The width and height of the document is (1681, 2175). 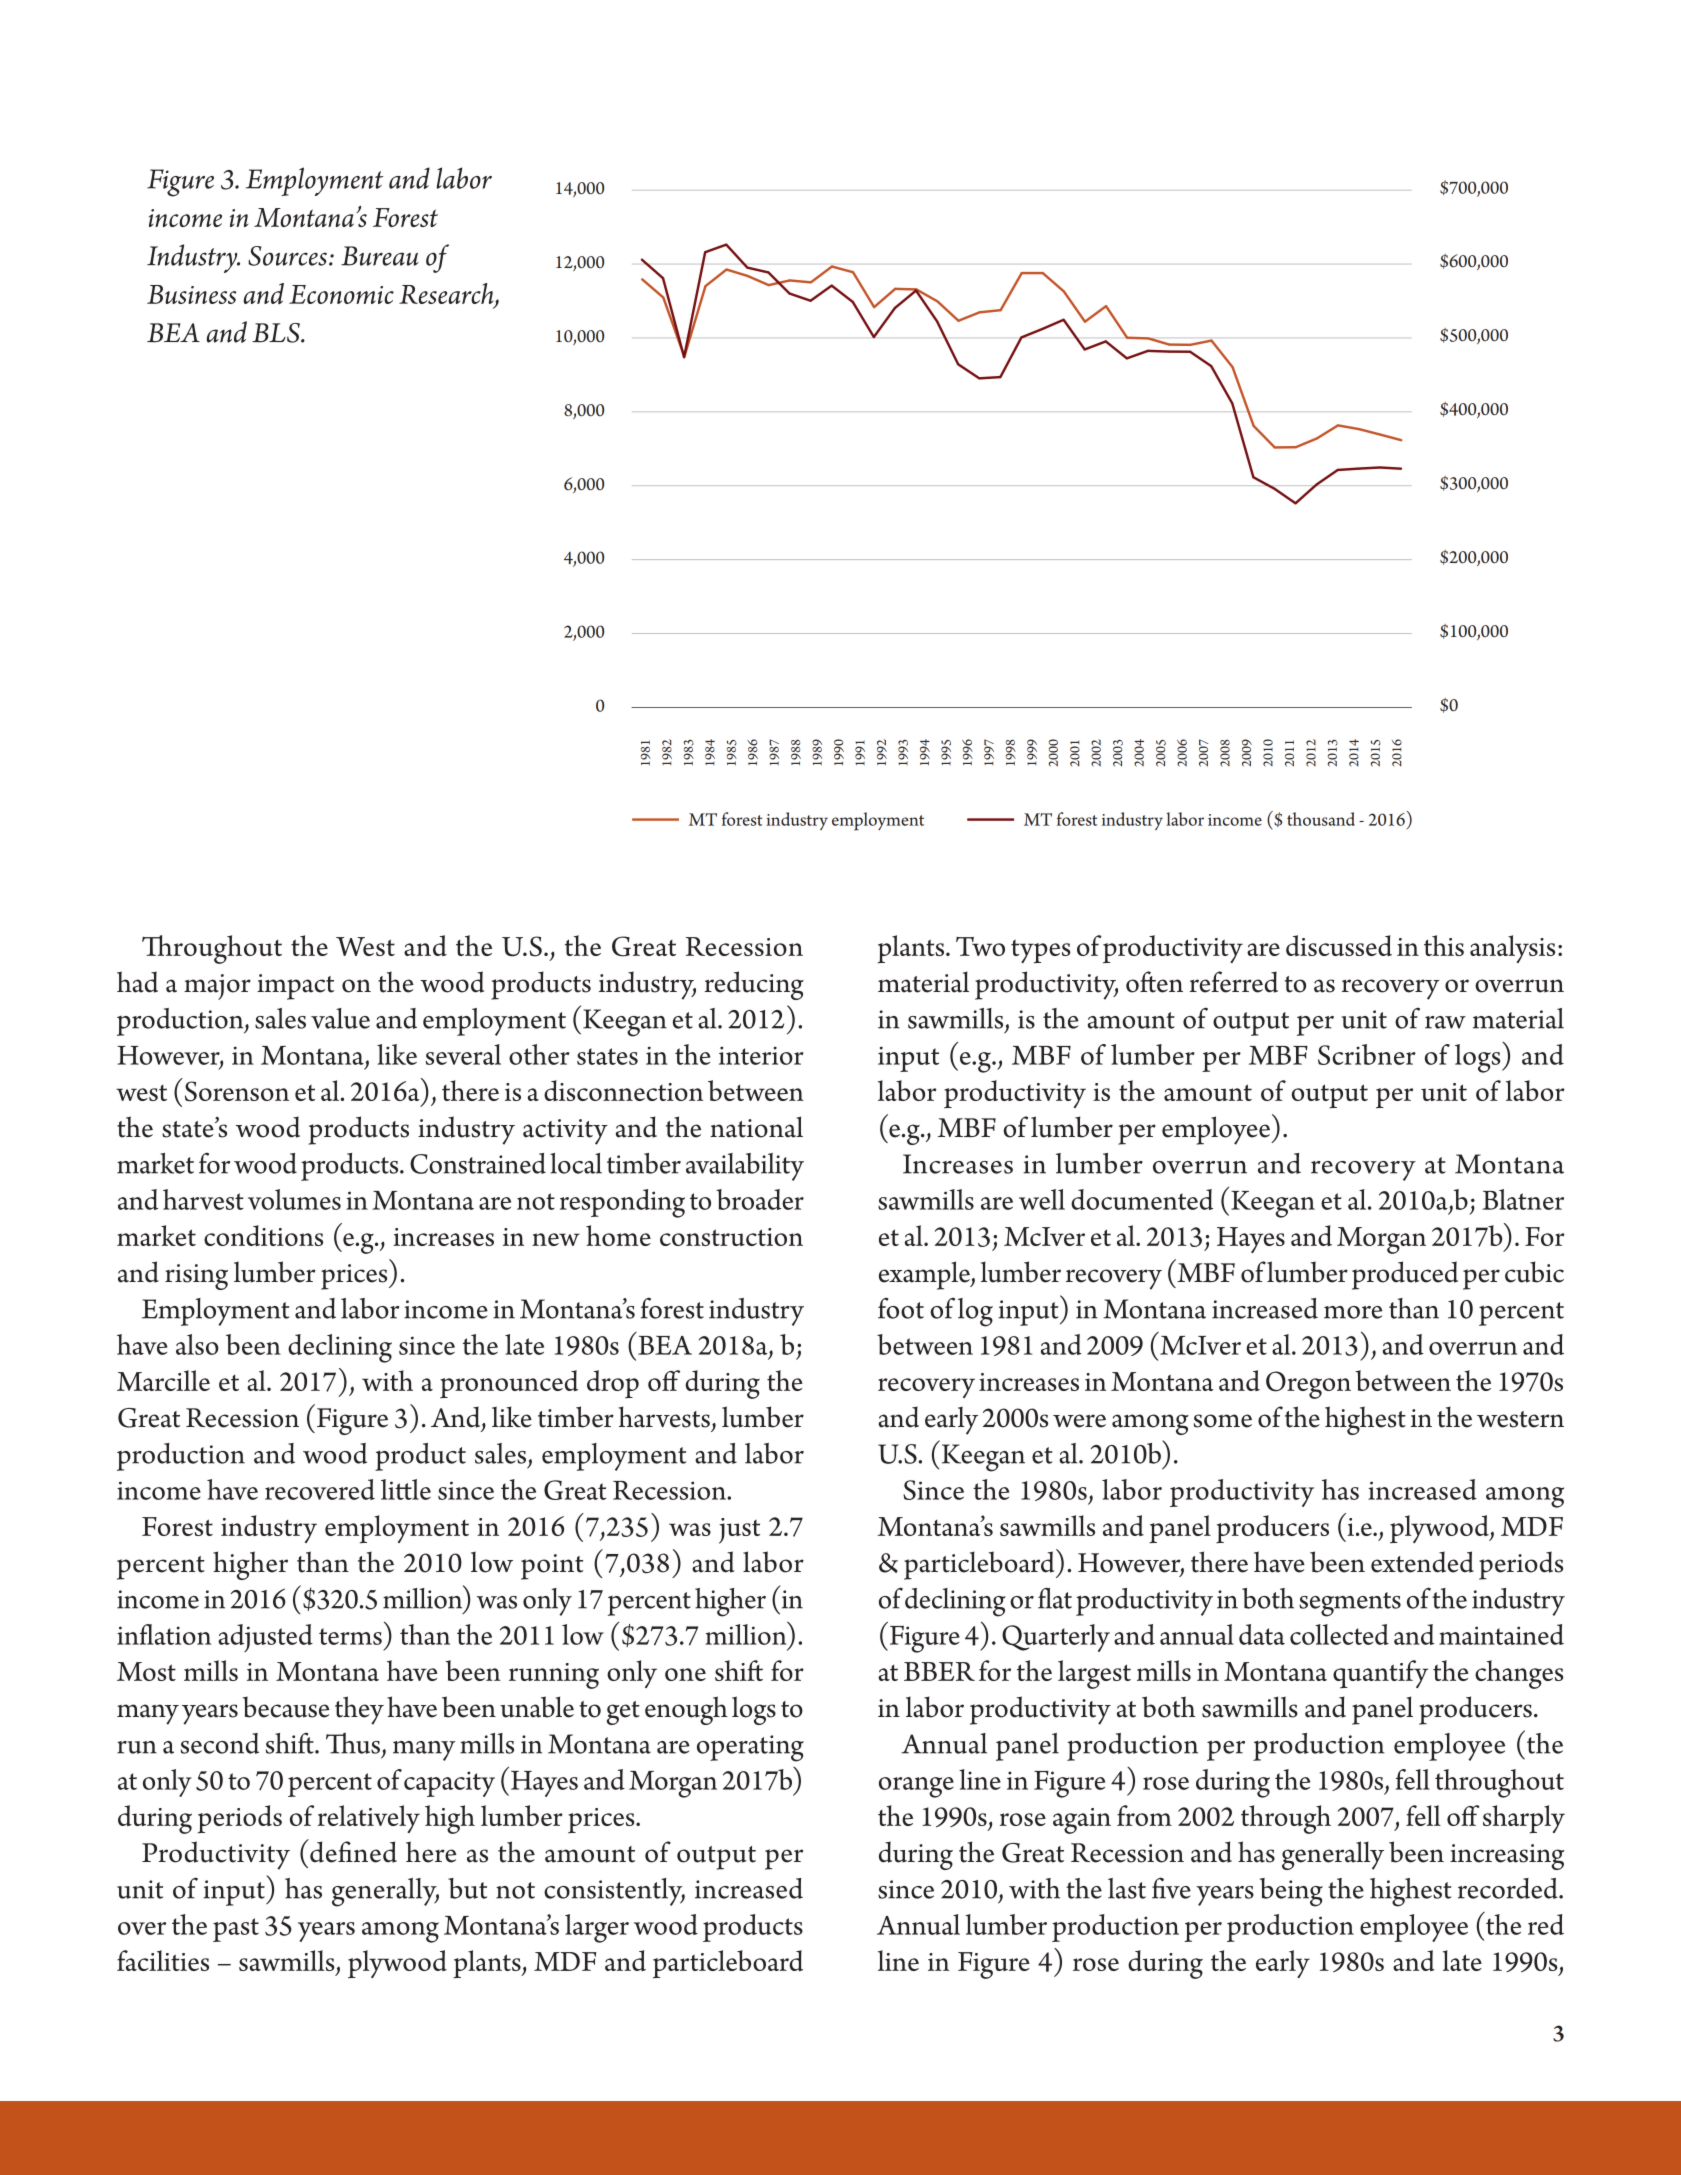 What do you see at coordinates (447, 295) in the document?
I see `Research` at bounding box center [447, 295].
